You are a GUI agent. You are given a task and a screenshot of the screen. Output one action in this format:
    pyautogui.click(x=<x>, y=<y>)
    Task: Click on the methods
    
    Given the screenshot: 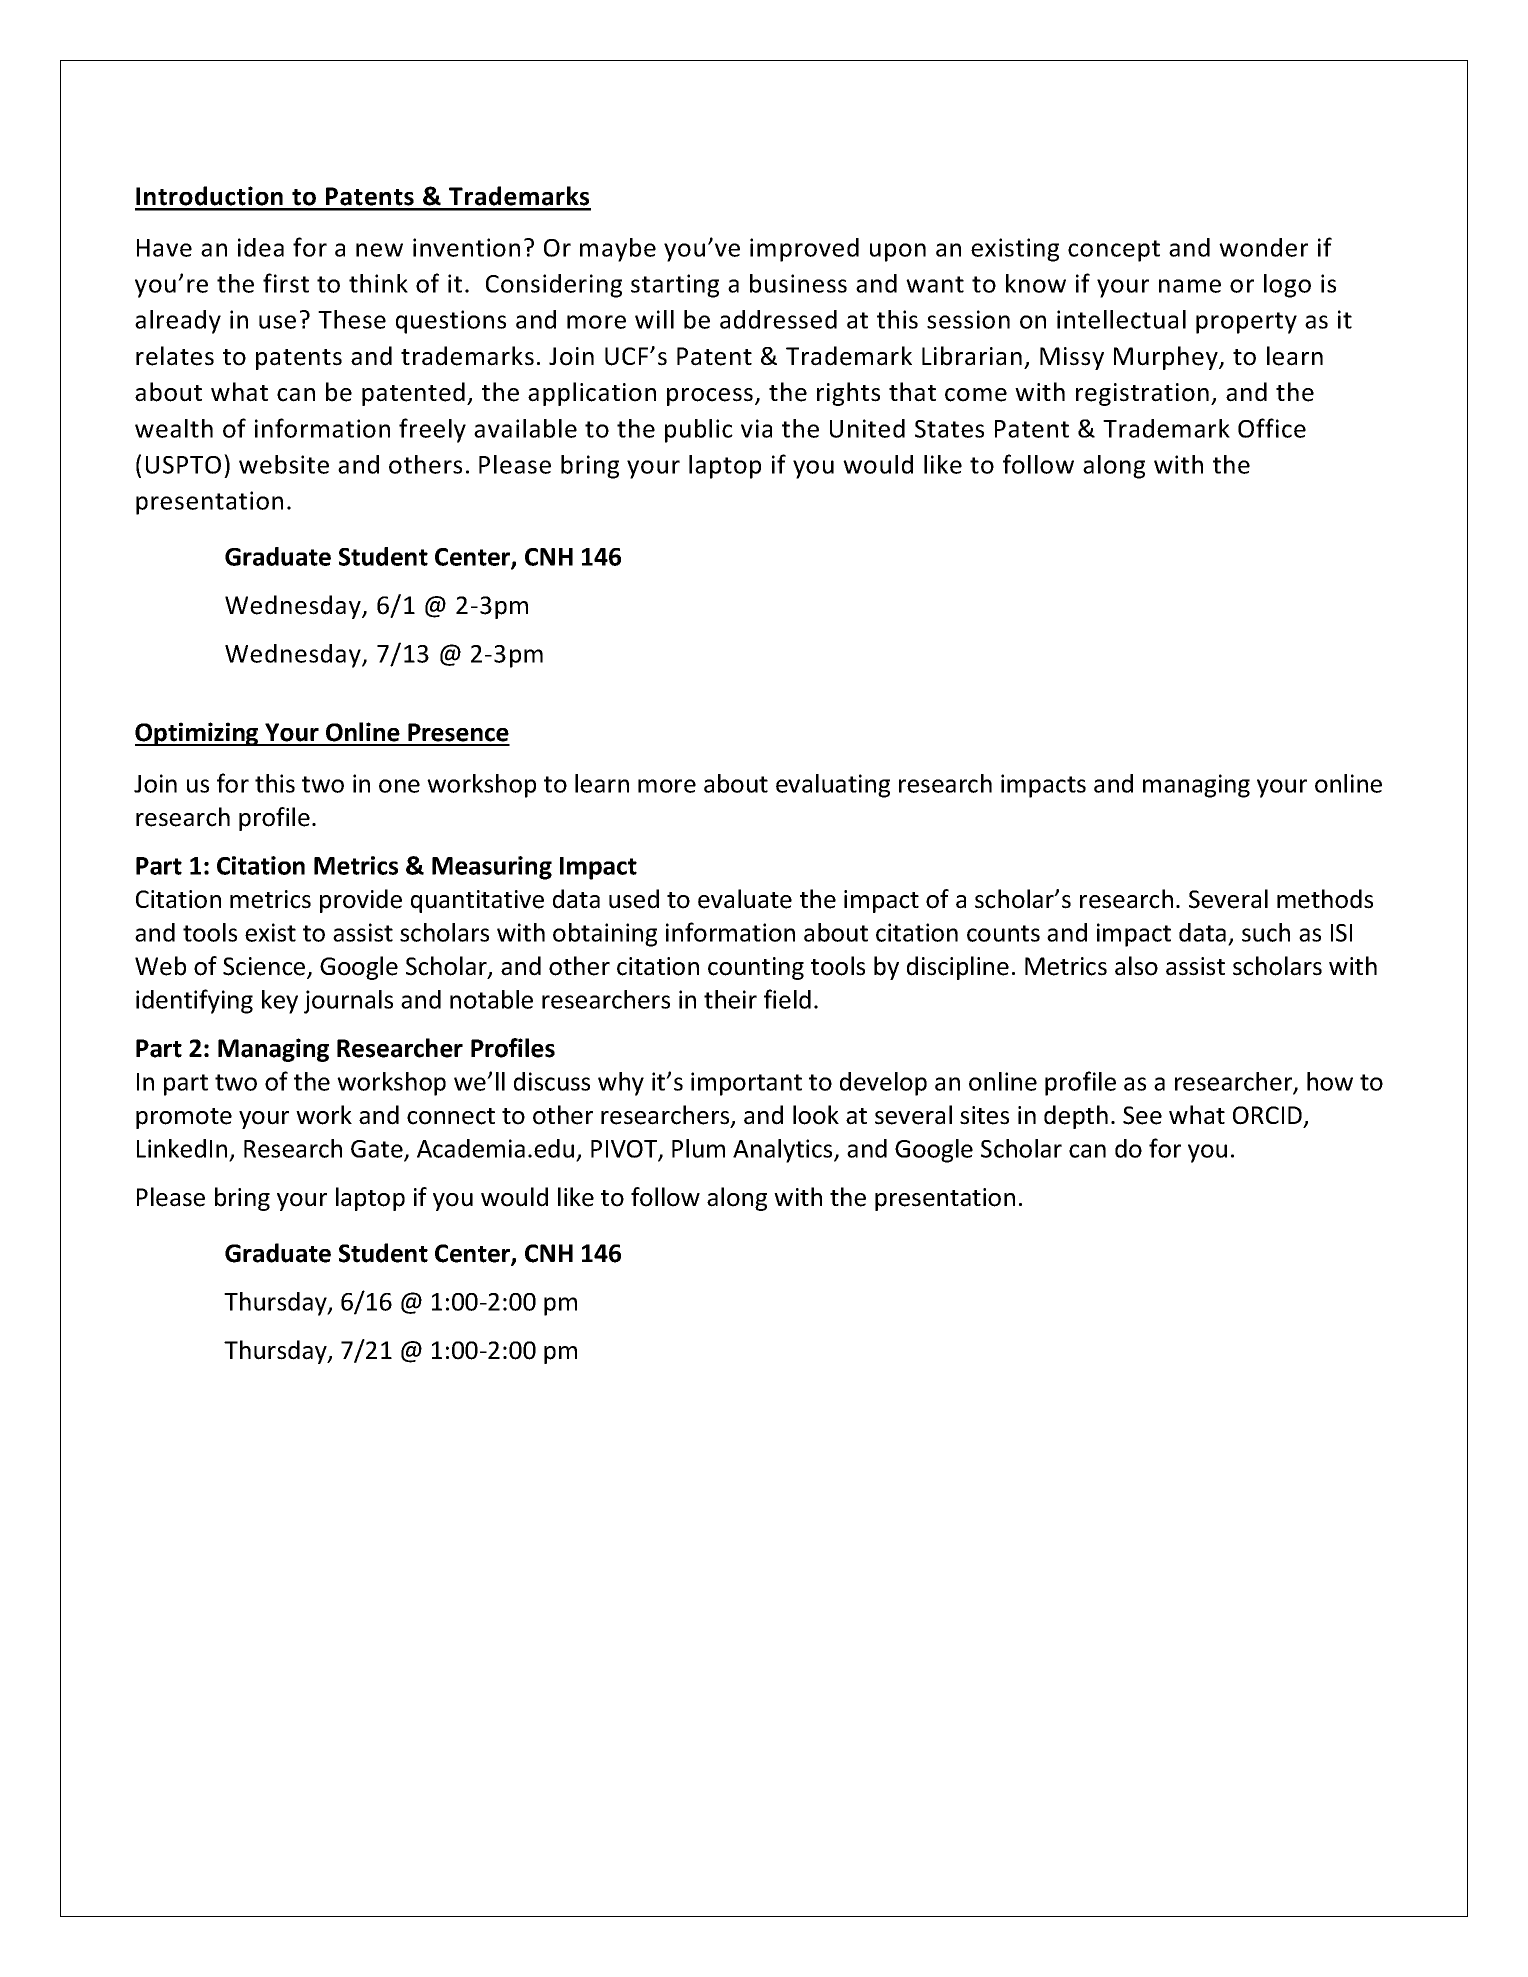 What is the action you would take?
    pyautogui.click(x=1325, y=899)
